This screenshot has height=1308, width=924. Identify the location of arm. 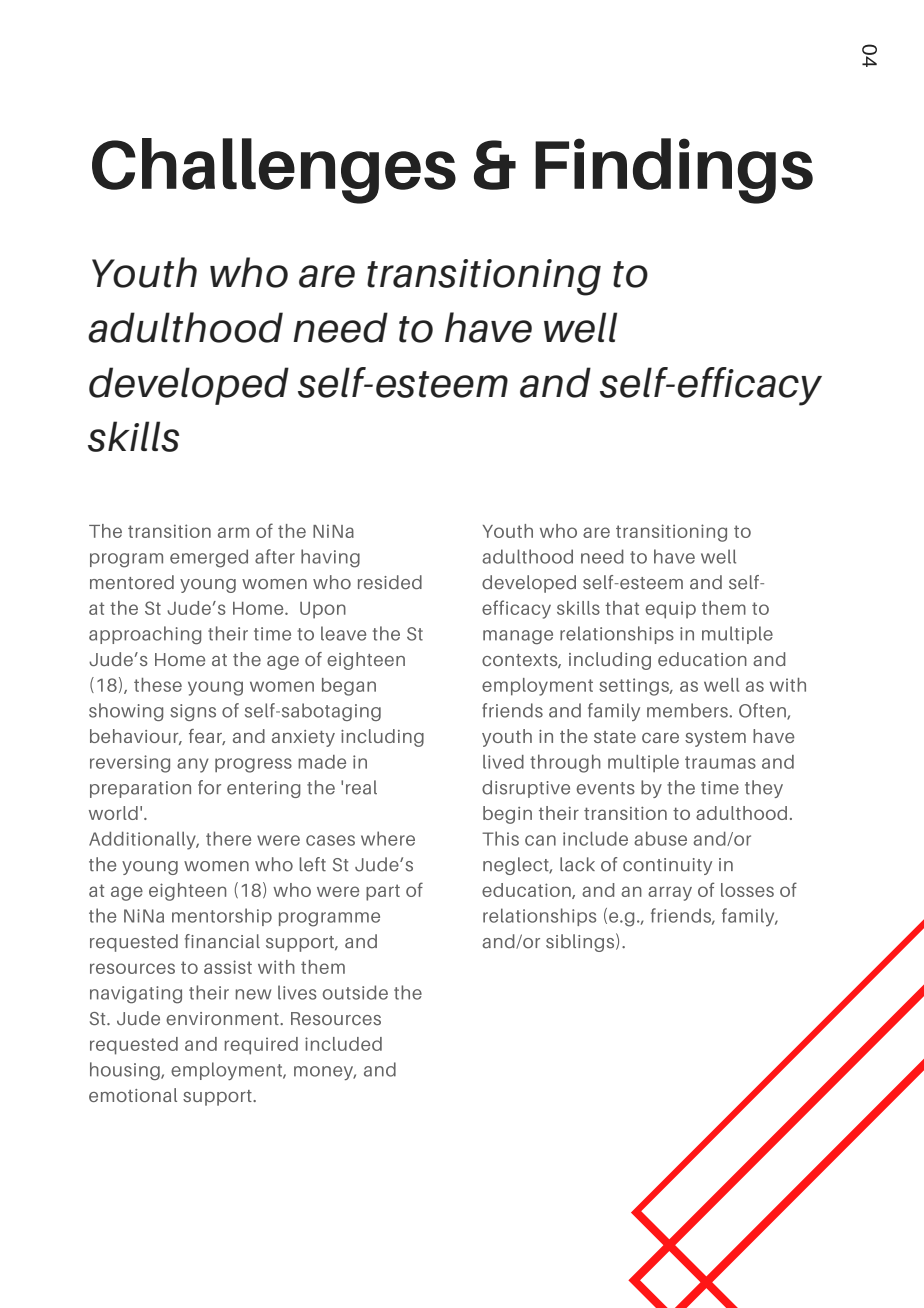
(233, 532).
